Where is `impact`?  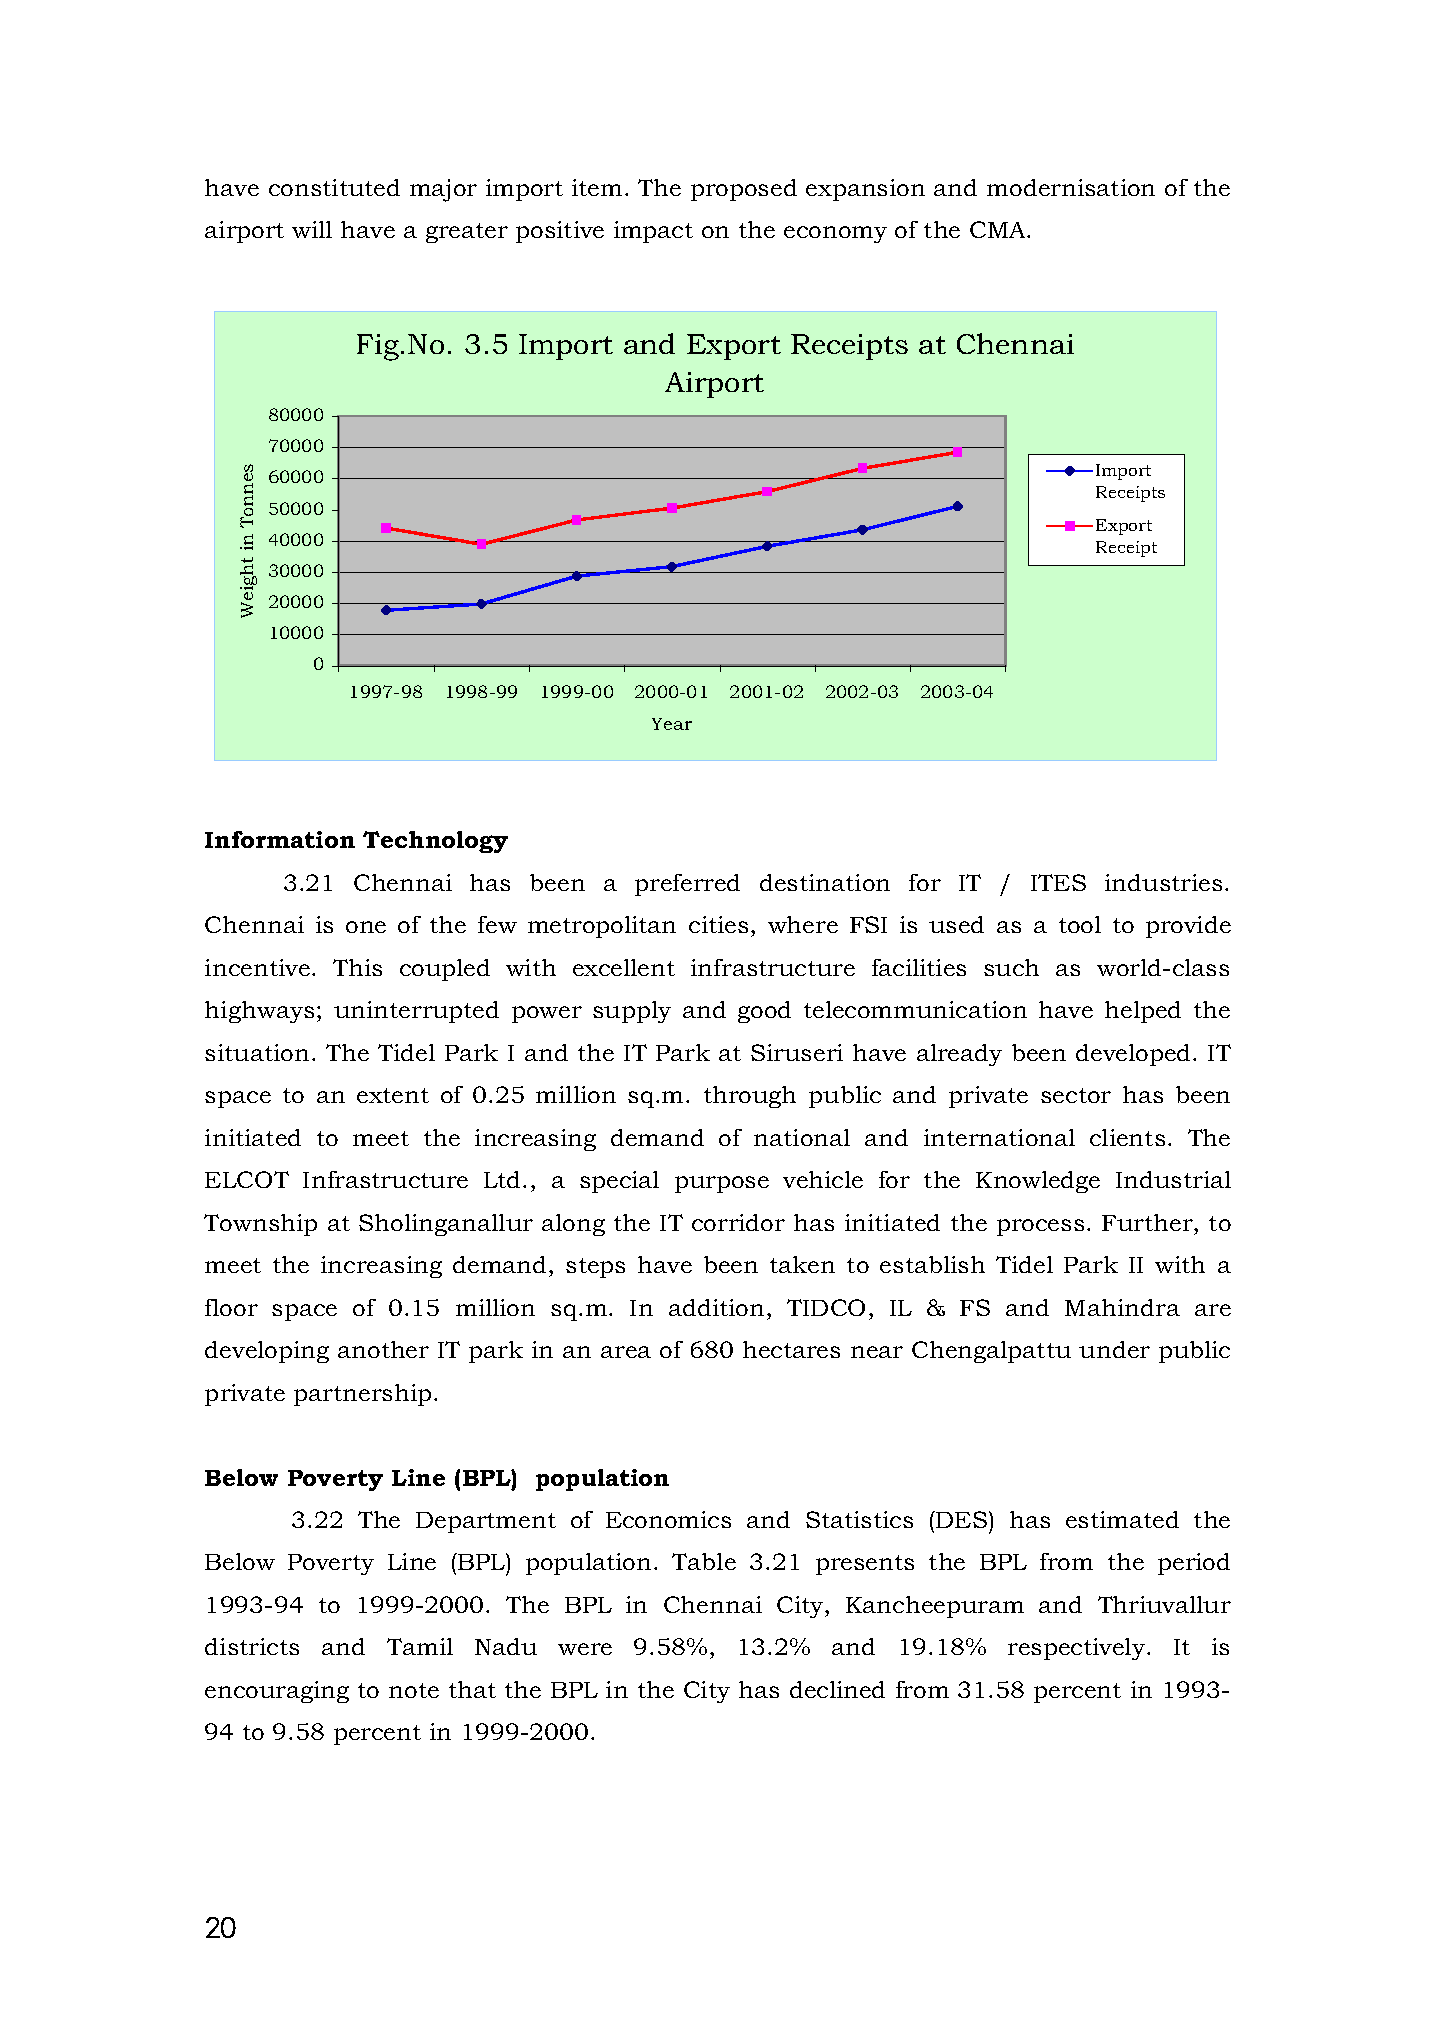 impact is located at coordinates (653, 232).
